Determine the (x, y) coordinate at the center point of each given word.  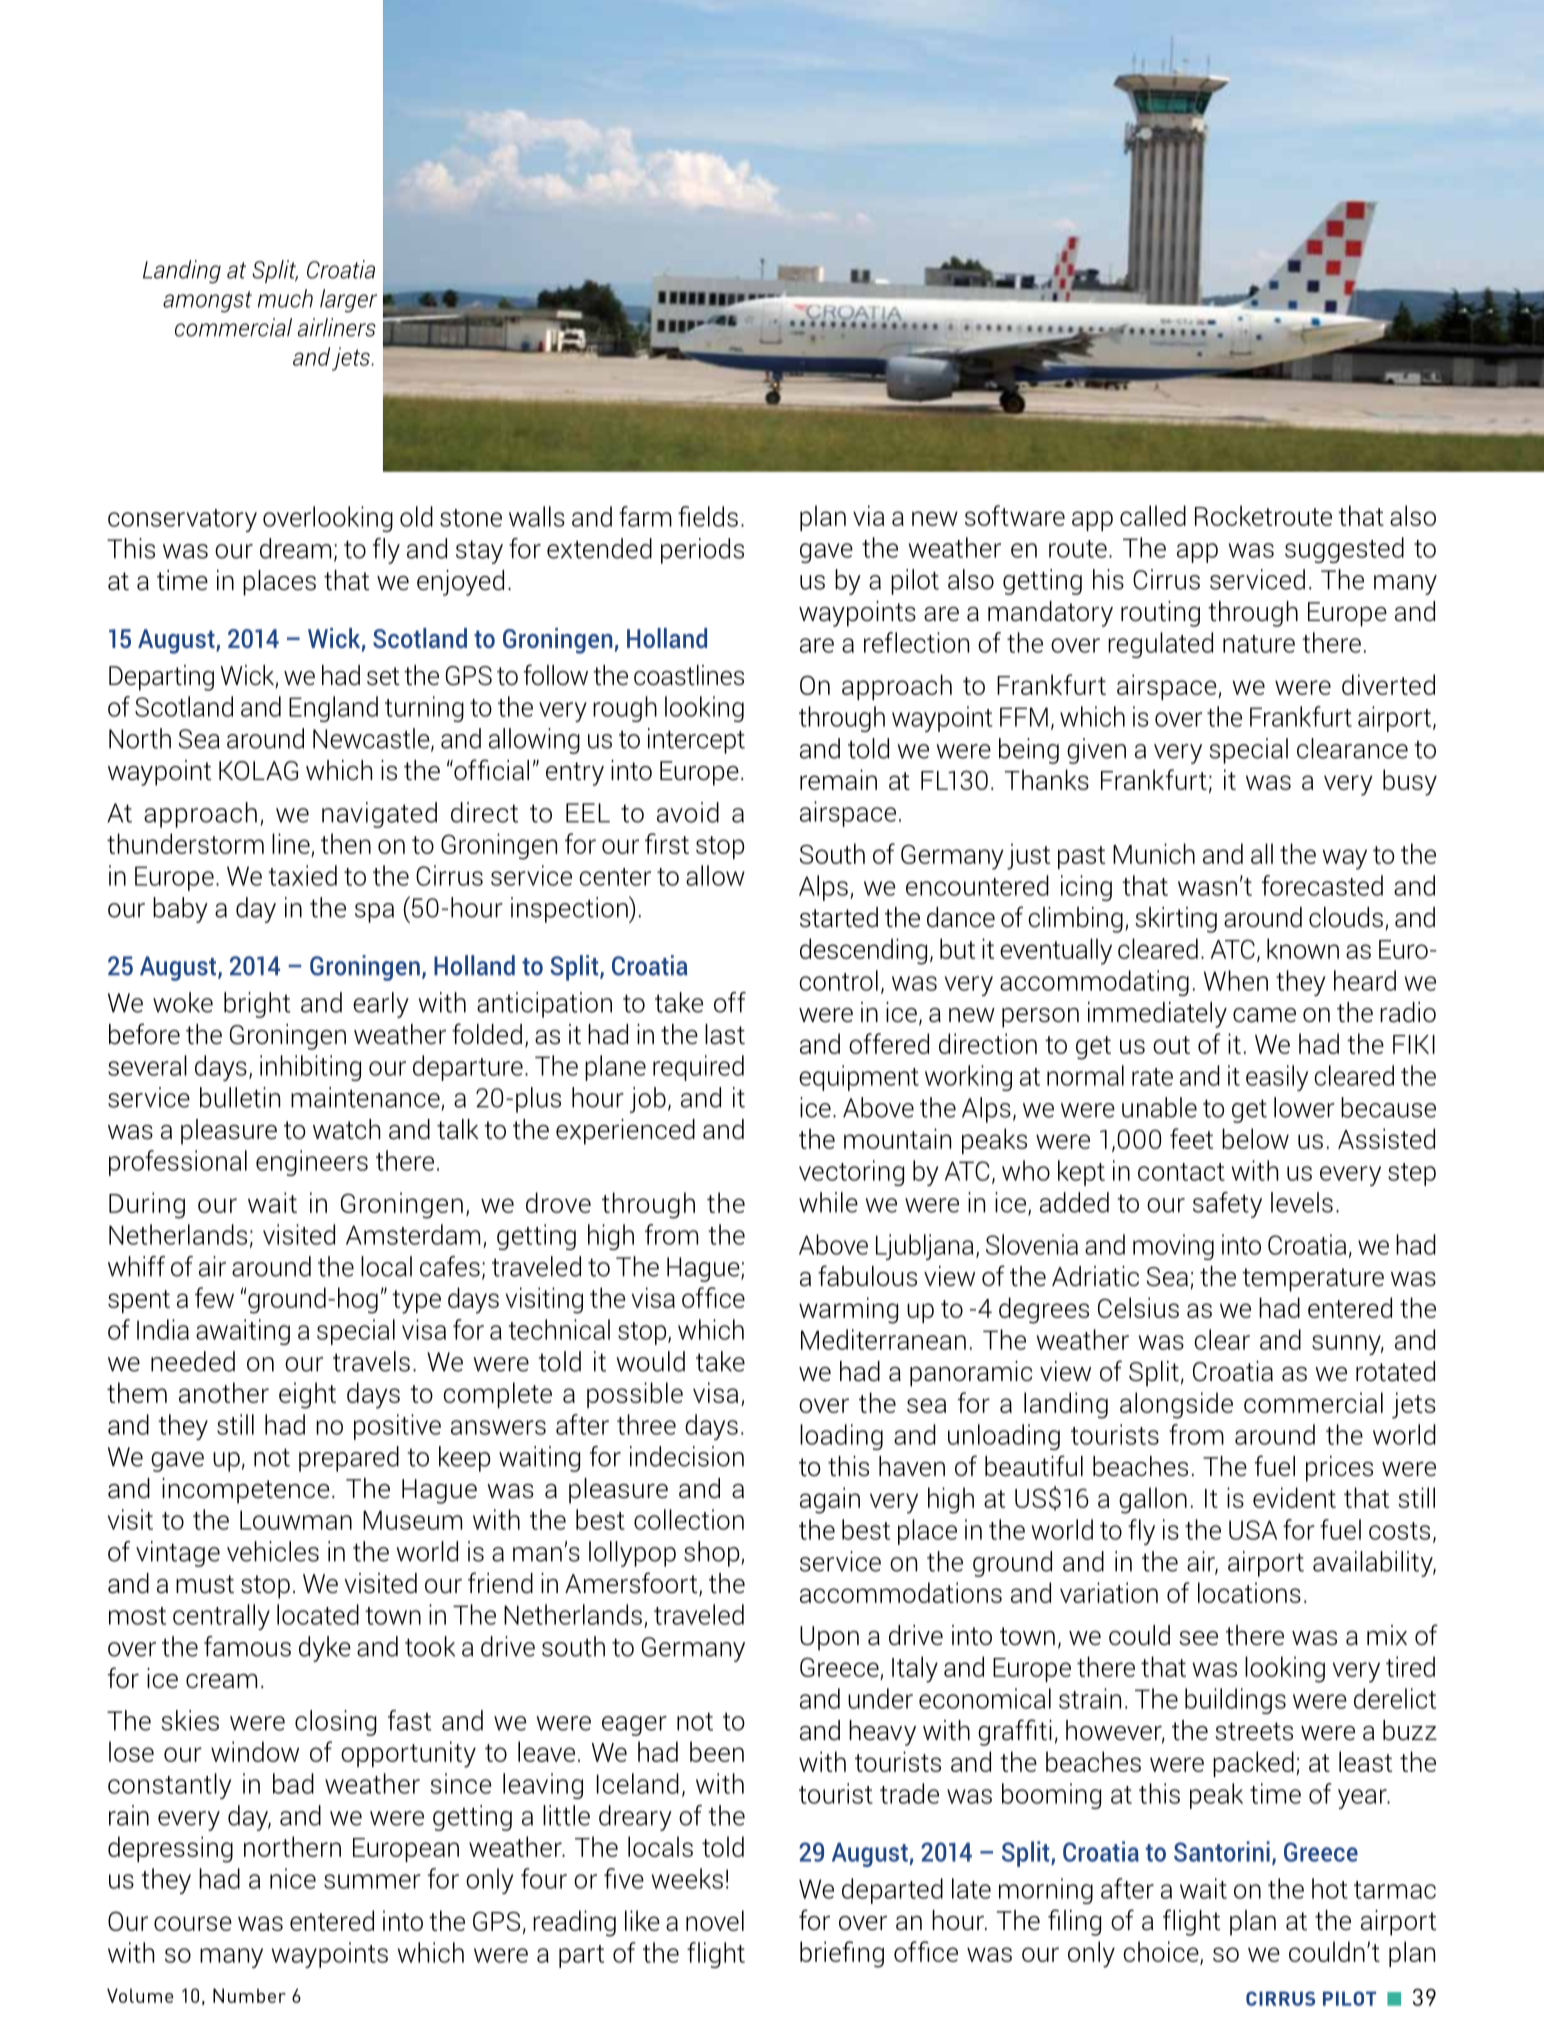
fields (708, 516)
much (285, 298)
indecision (687, 1456)
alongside (1176, 1405)
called (1153, 515)
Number (249, 1995)
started (839, 917)
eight (307, 1395)
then (346, 843)
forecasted (1322, 885)
